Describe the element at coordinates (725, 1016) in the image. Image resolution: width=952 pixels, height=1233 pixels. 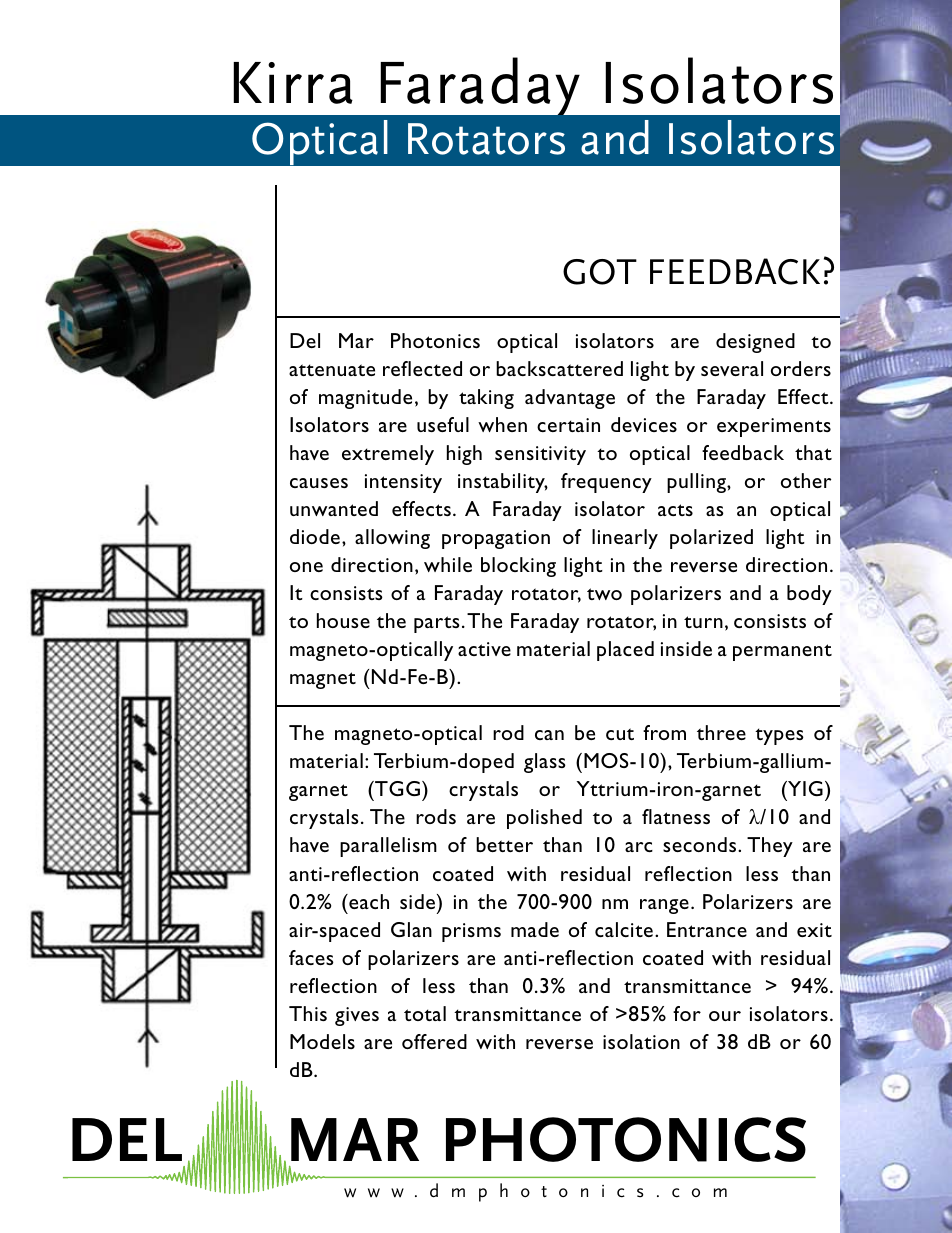
I see `our` at that location.
